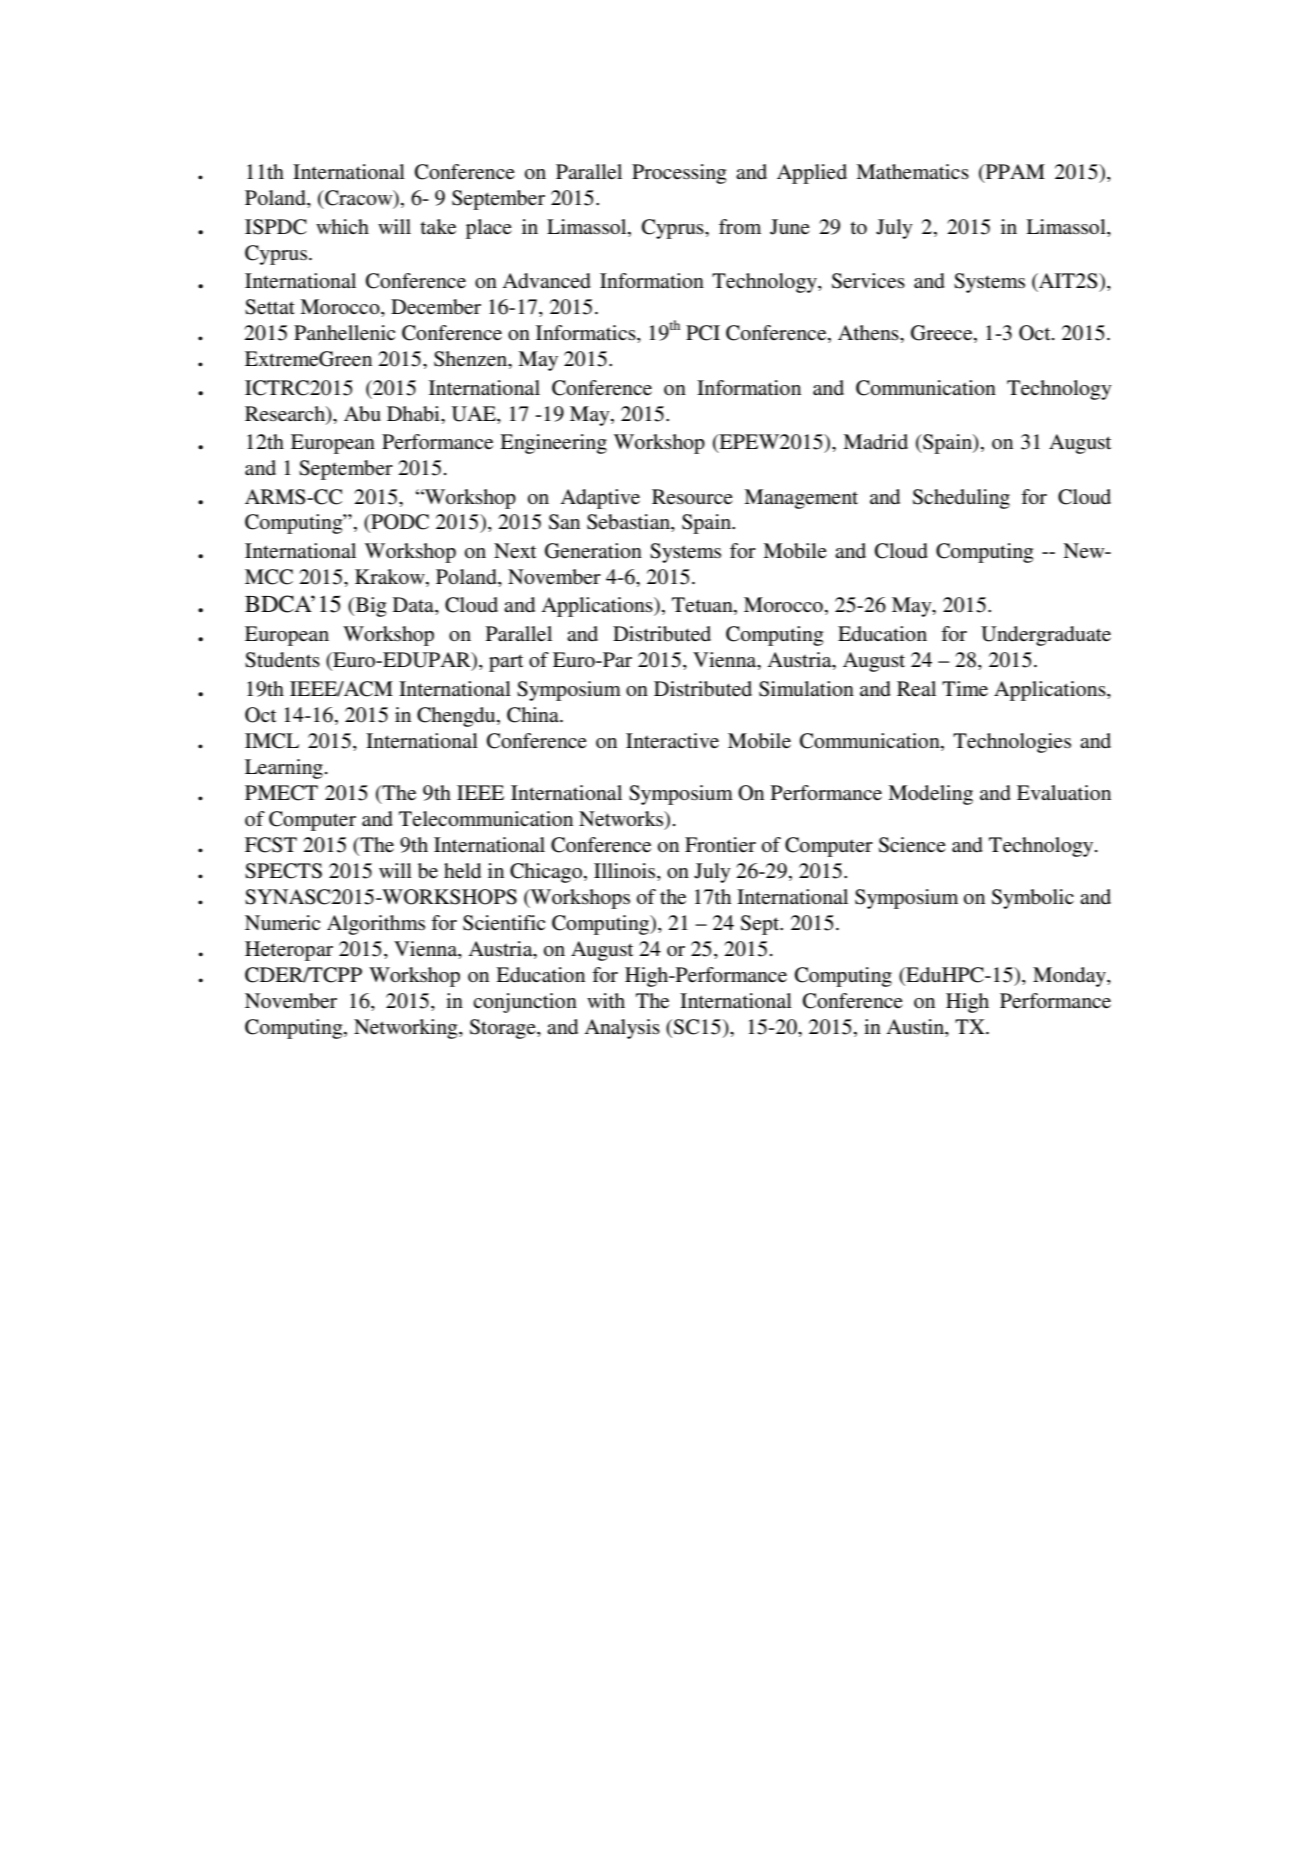 This page has height=1853, width=1309. I want to click on Networks, so click(622, 820).
